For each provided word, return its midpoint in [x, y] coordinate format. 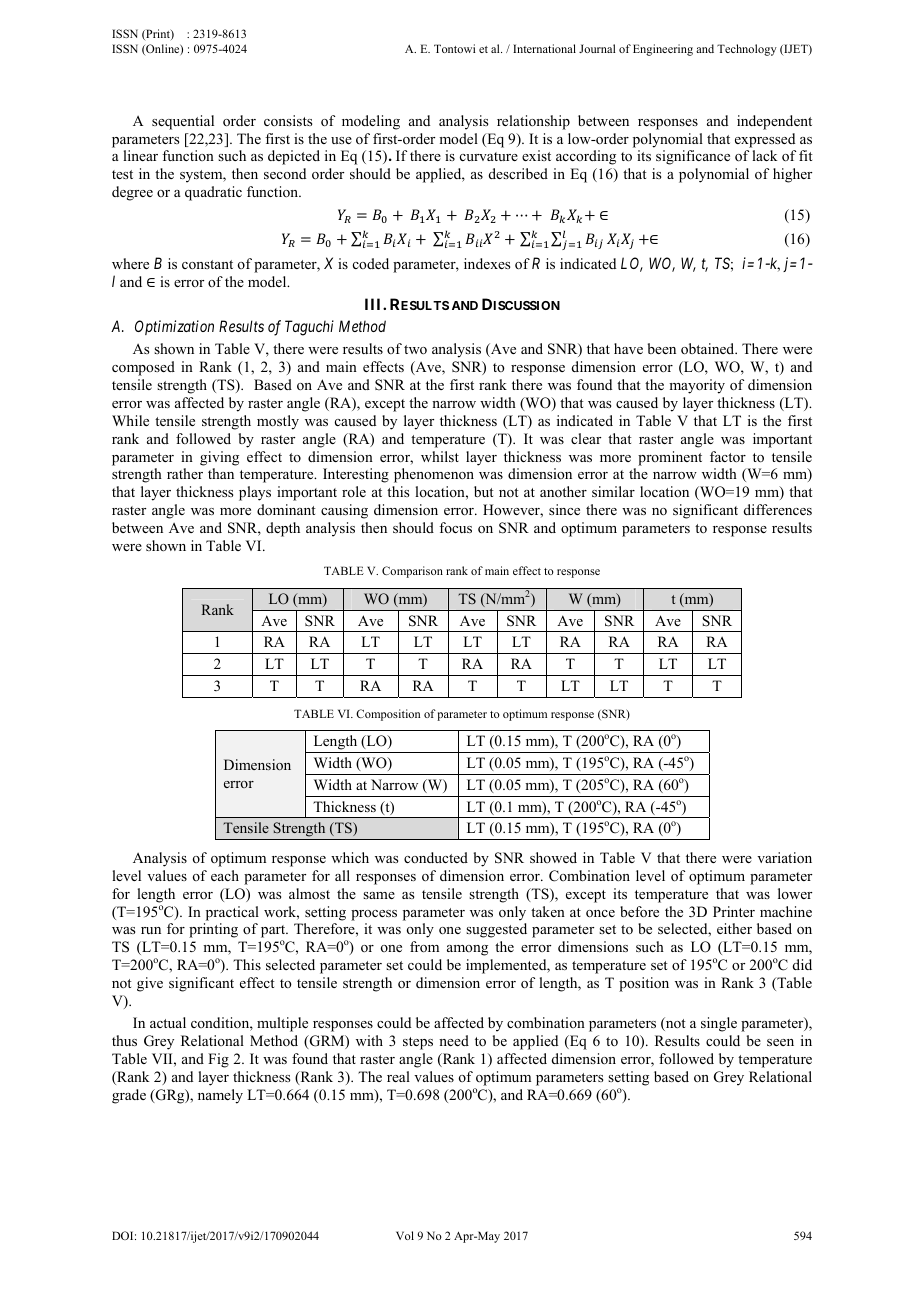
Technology [747, 50]
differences [778, 509]
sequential [183, 122]
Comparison [412, 572]
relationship [533, 122]
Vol [405, 1235]
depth [283, 529]
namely [220, 1096]
